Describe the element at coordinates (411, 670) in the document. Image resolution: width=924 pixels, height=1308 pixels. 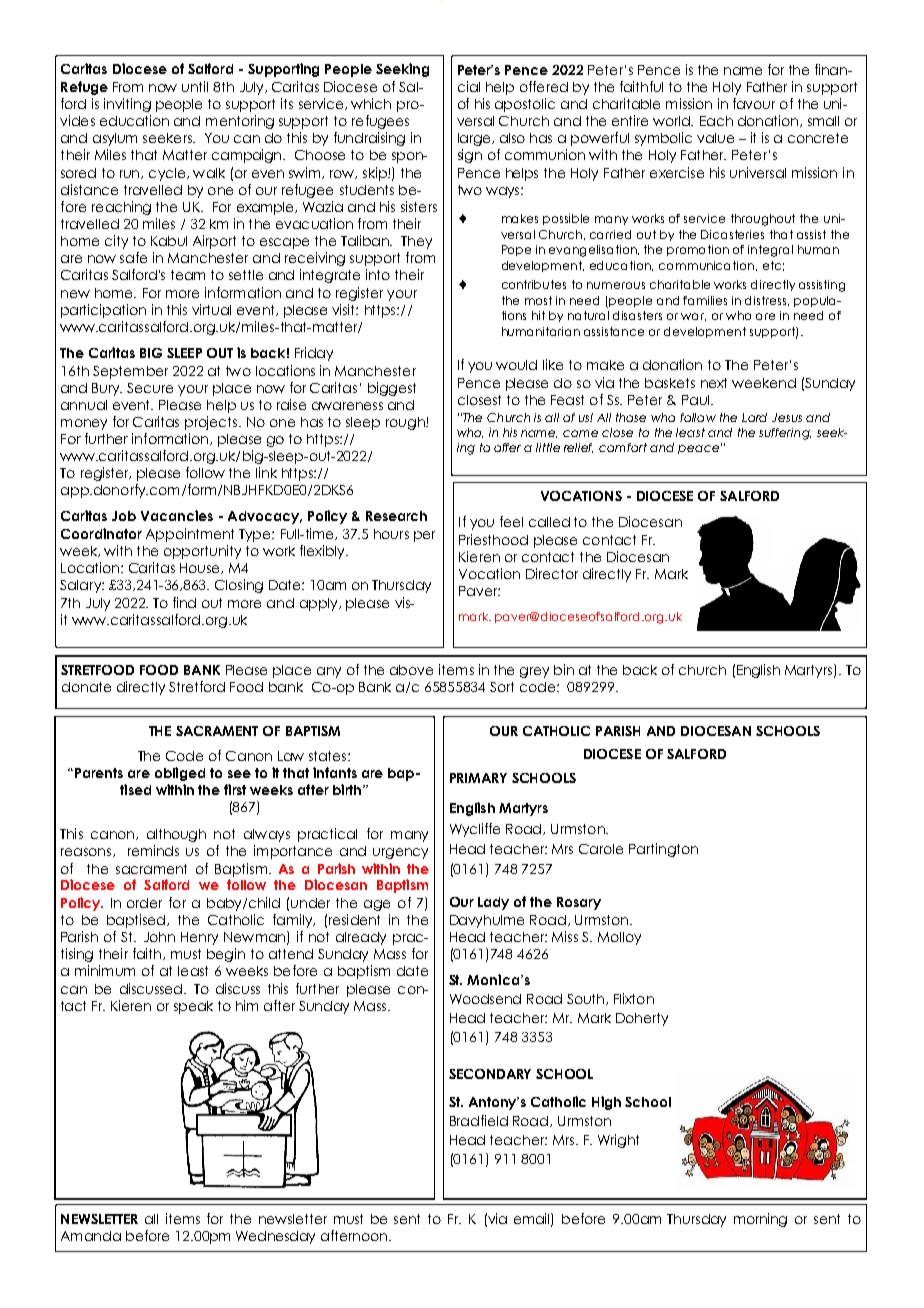
I see `above` at that location.
